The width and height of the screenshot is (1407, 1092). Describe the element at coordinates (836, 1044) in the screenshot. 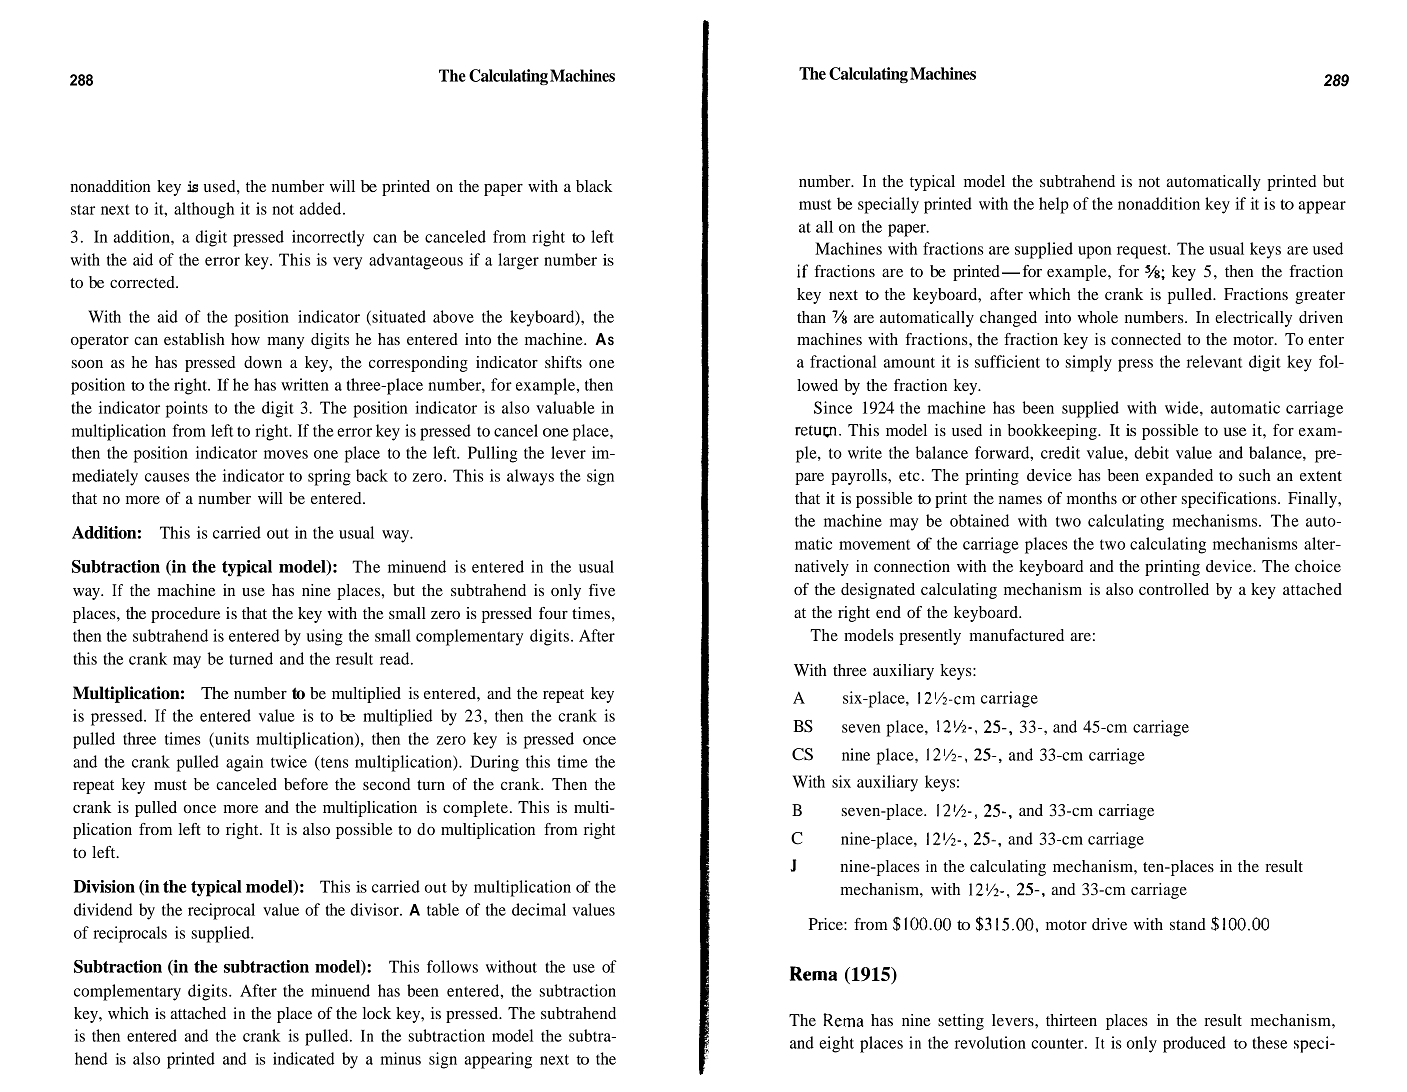

I see `eight` at that location.
